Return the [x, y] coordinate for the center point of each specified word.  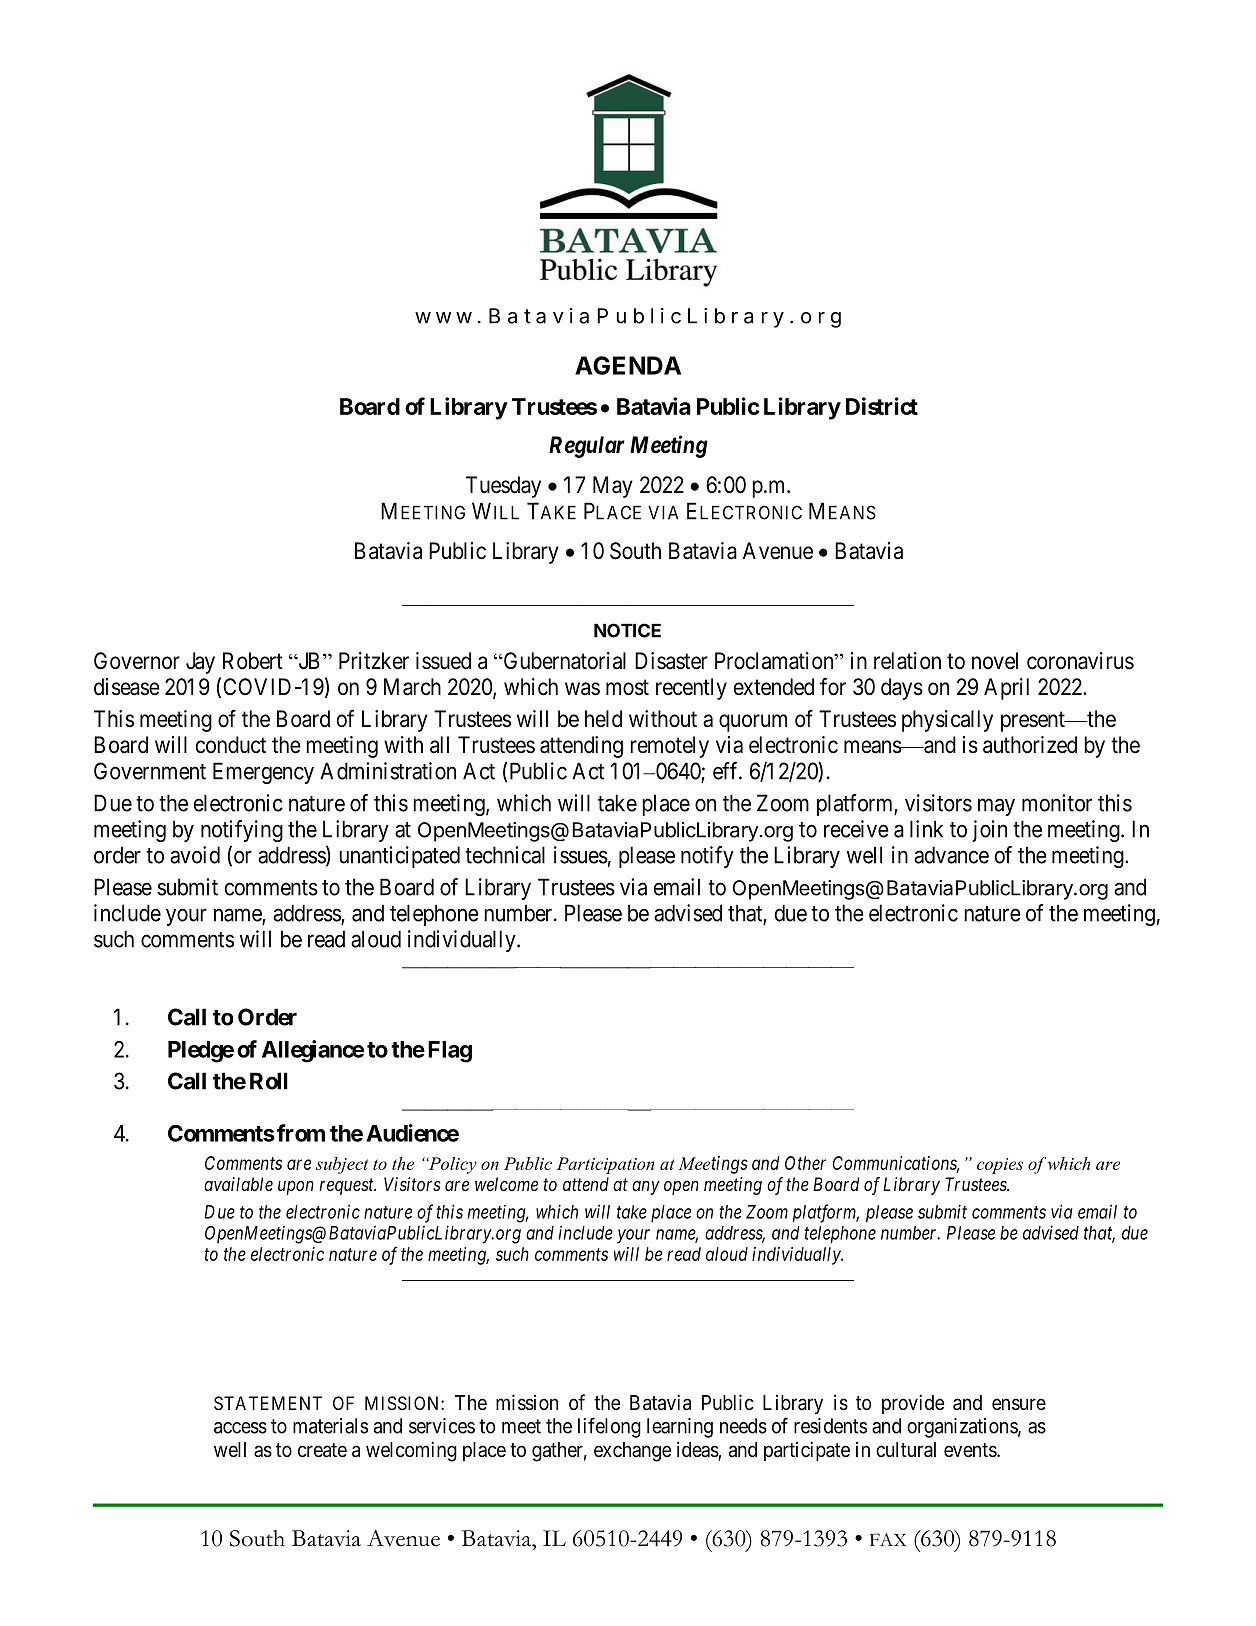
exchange [633, 1452]
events [971, 1450]
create [322, 1450]
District [882, 406]
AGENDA [628, 365]
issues [581, 855]
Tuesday [503, 487]
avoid [195, 855]
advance [951, 855]
